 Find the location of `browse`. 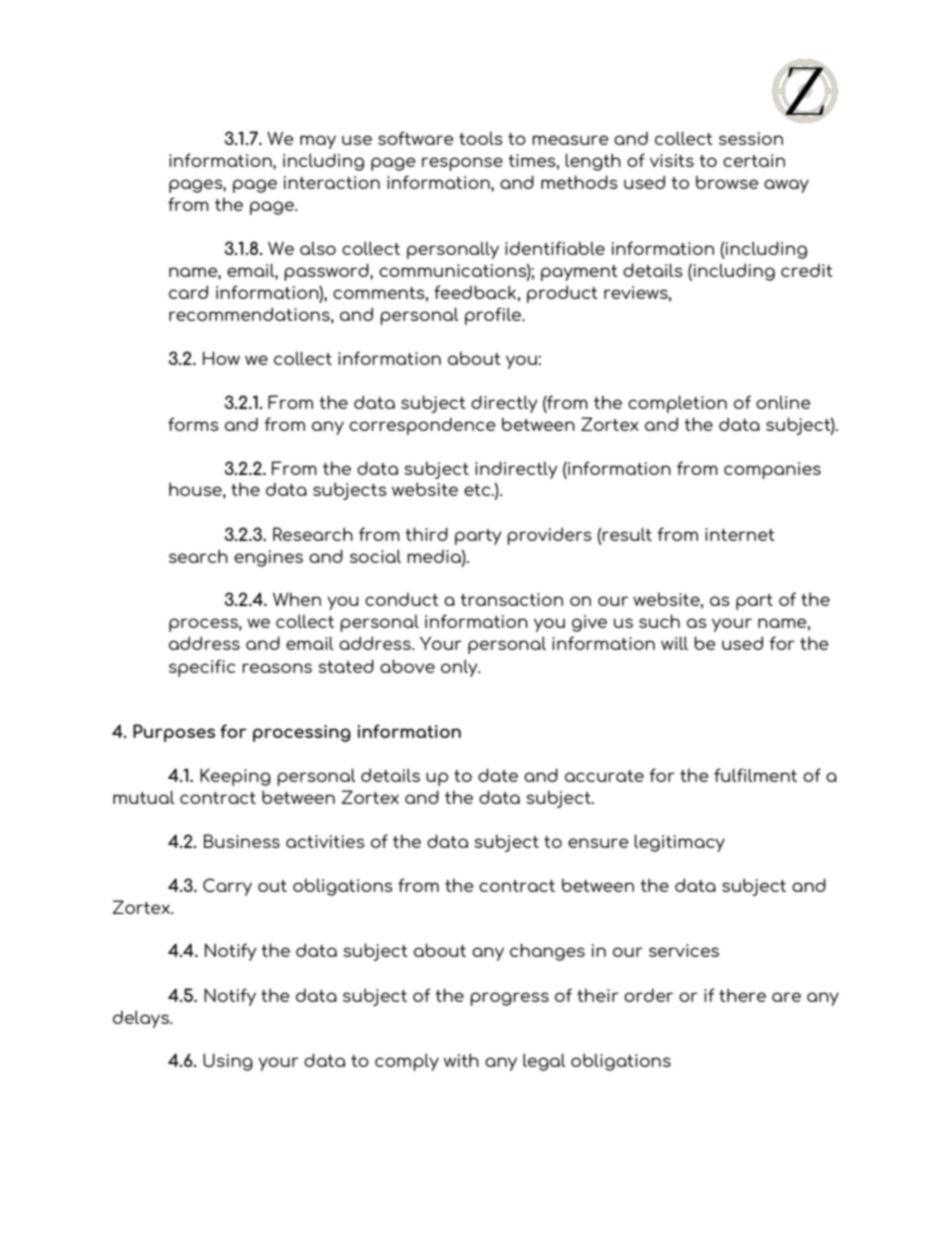

browse is located at coordinates (727, 182).
